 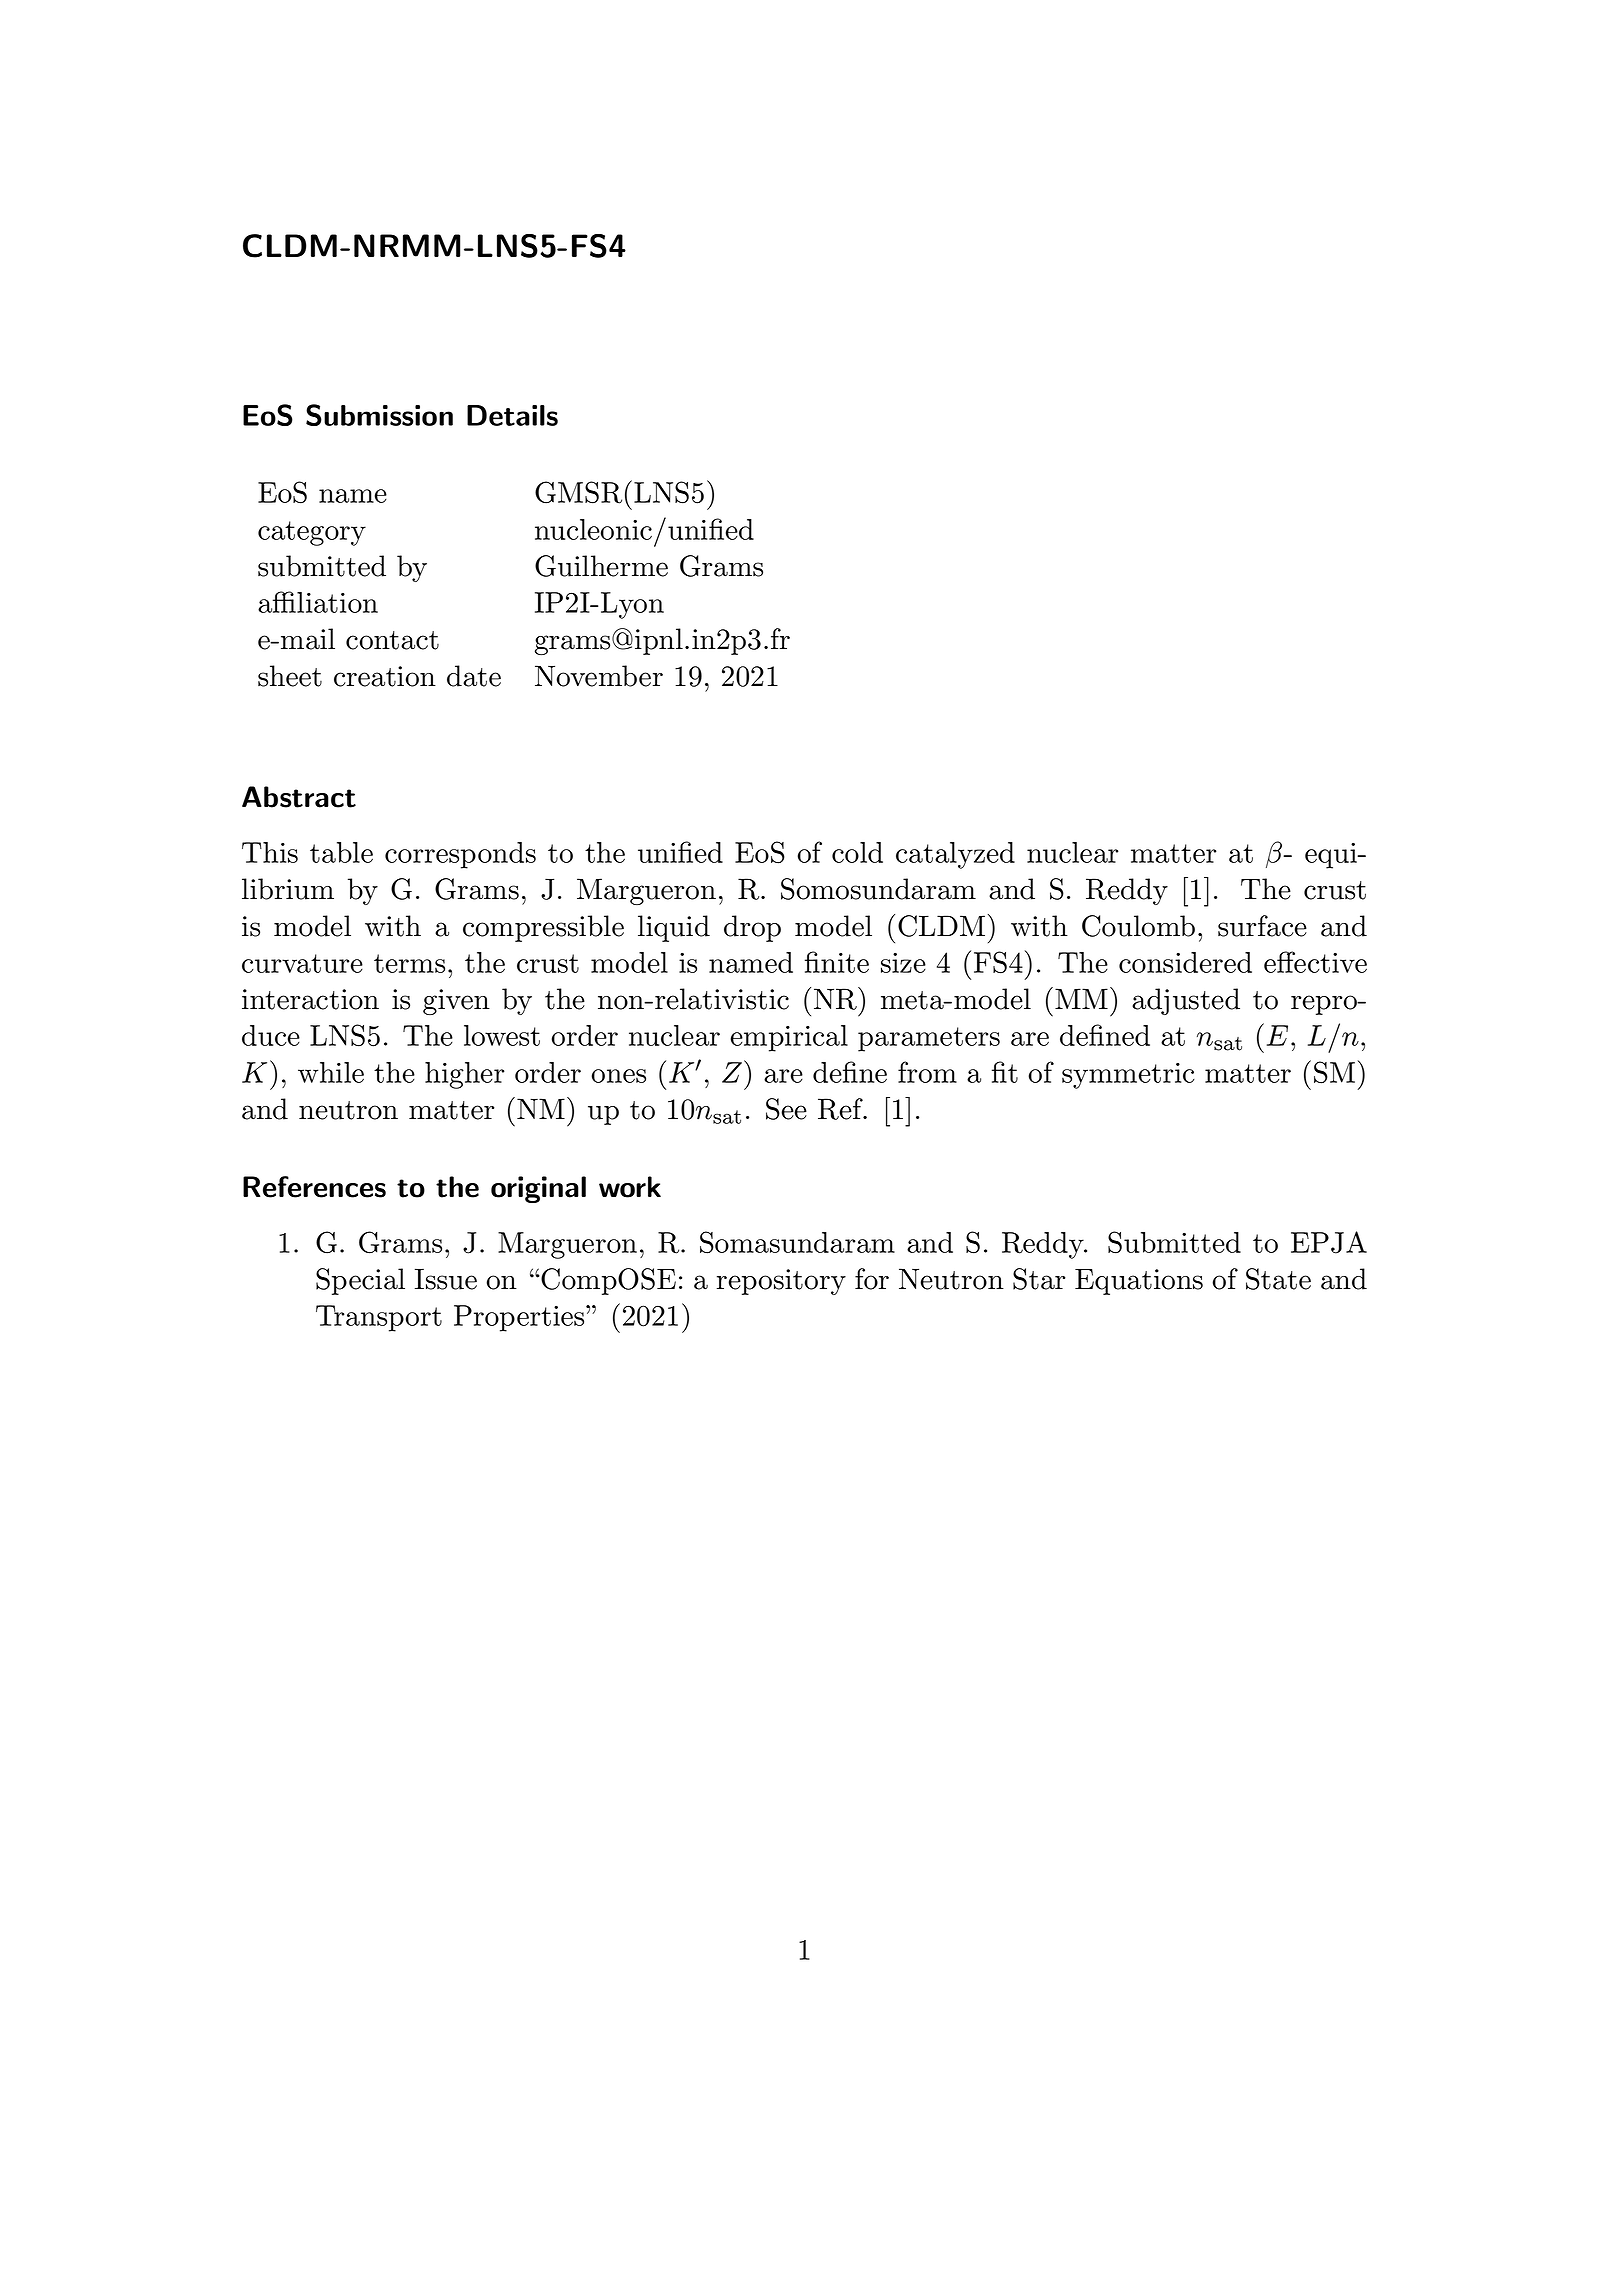 I want to click on Submission, so click(x=379, y=415).
